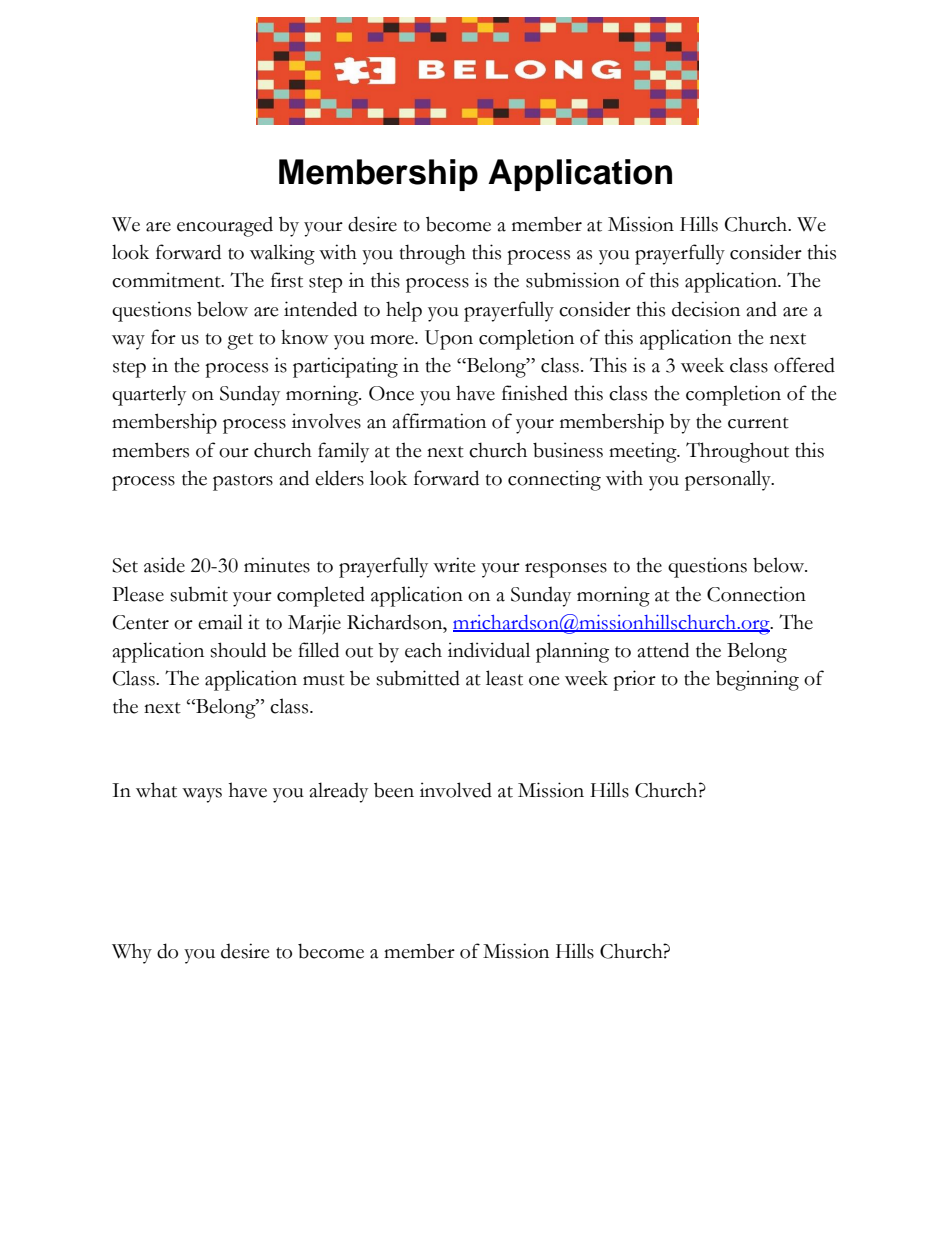 This document has width=952, height=1233. Describe the element at coordinates (456, 790) in the document. I see `involved` at that location.
